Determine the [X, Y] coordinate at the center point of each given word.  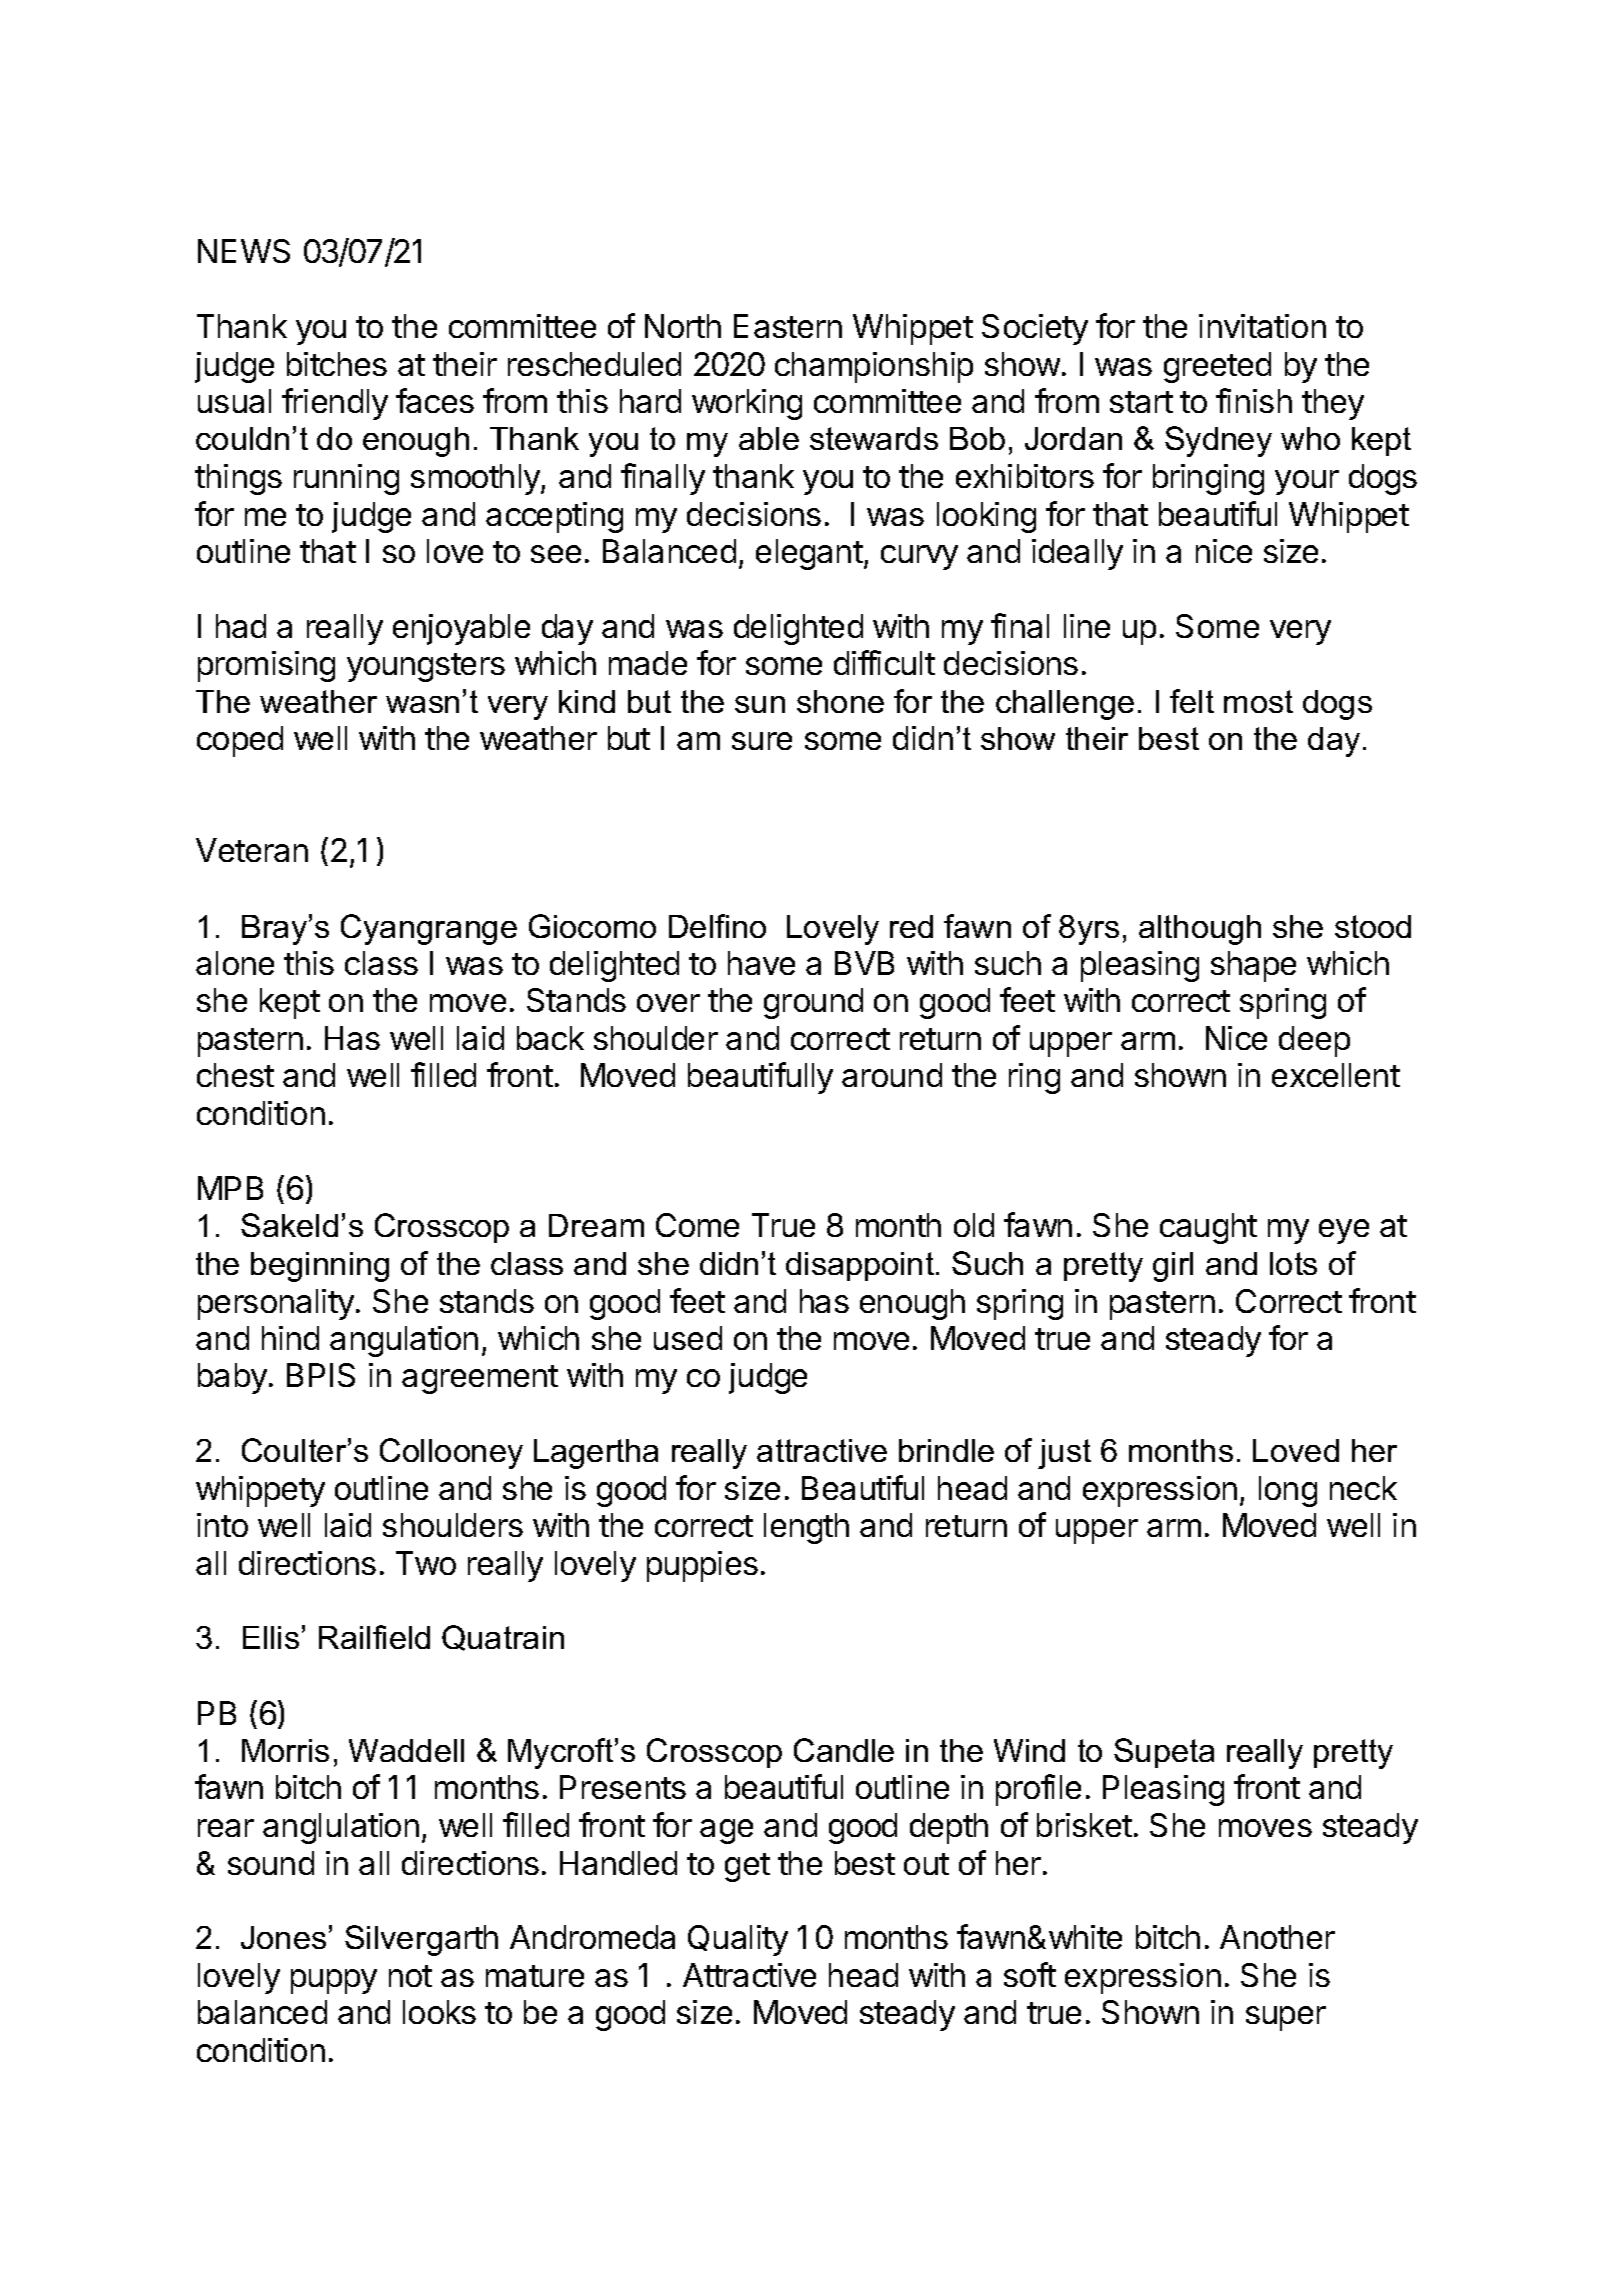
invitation [1262, 326]
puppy [334, 1981]
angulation [404, 1341]
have [761, 963]
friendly [335, 404]
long [1288, 1491]
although [1200, 930]
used [688, 1338]
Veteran [252, 850]
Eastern [788, 326]
